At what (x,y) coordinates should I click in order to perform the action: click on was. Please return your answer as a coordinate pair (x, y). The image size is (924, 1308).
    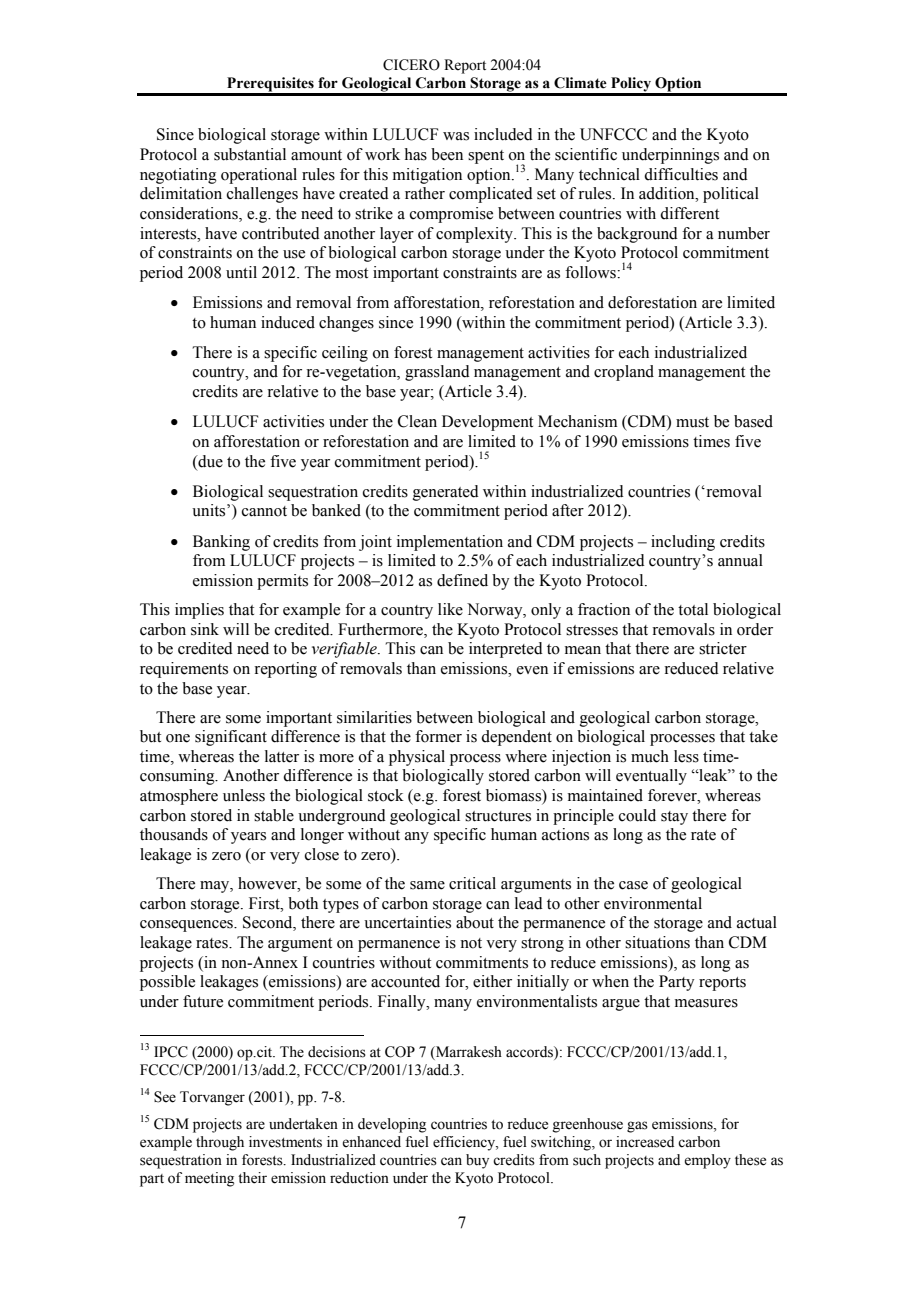
    Looking at the image, I should click on (456, 136).
